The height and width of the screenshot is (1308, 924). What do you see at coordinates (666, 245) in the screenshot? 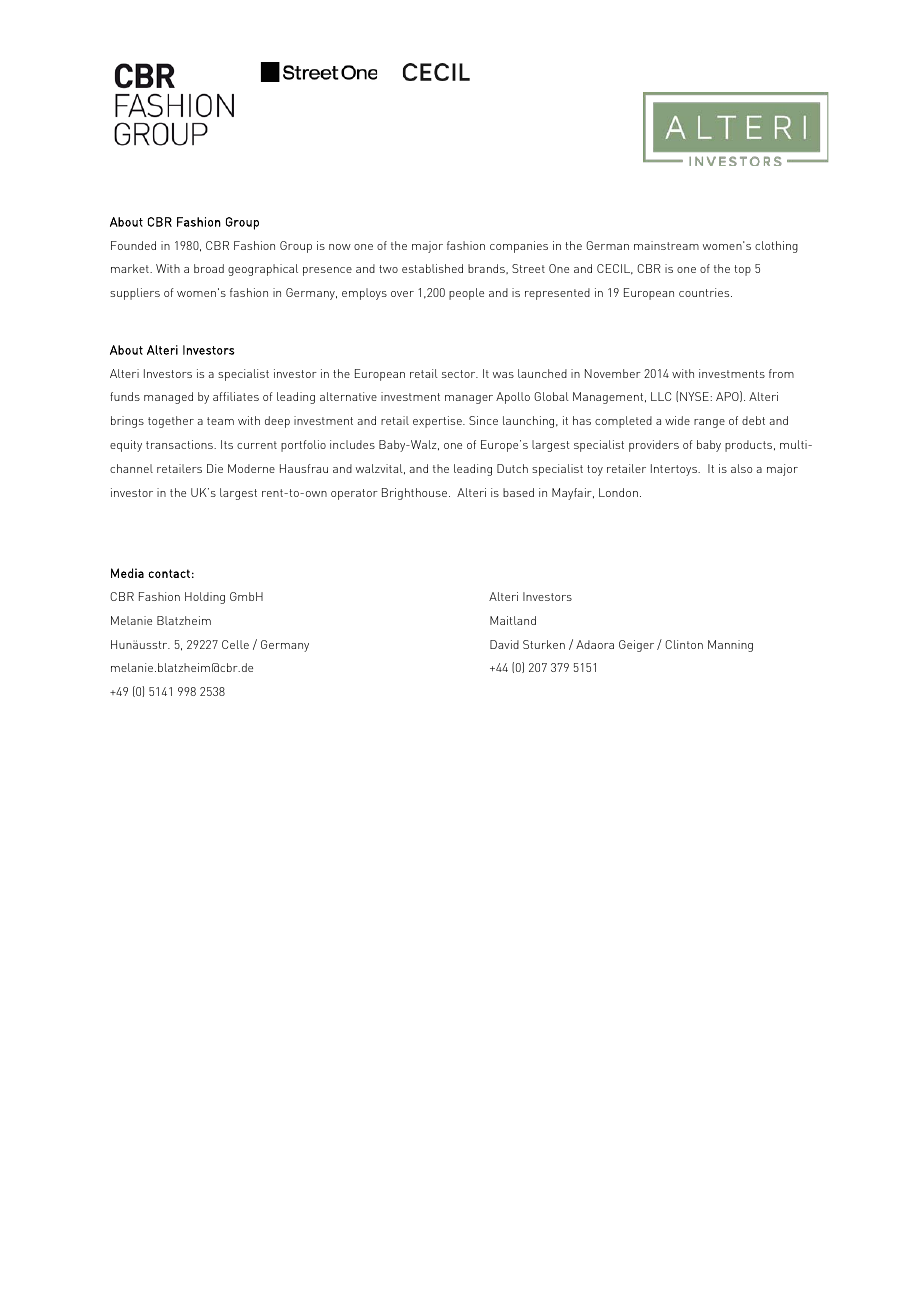
I see `mainstream` at bounding box center [666, 245].
